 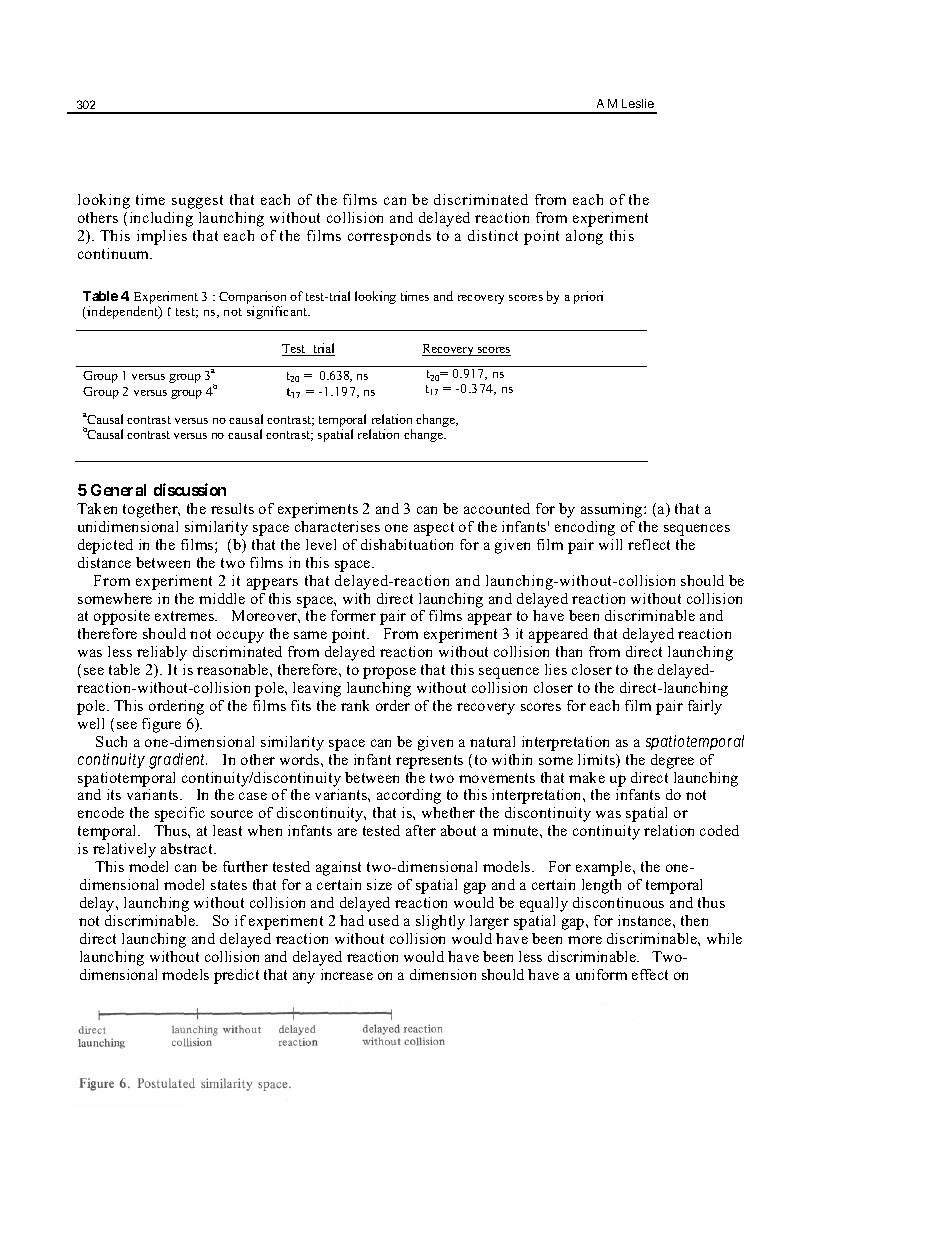 I want to click on accounted, so click(x=497, y=508).
